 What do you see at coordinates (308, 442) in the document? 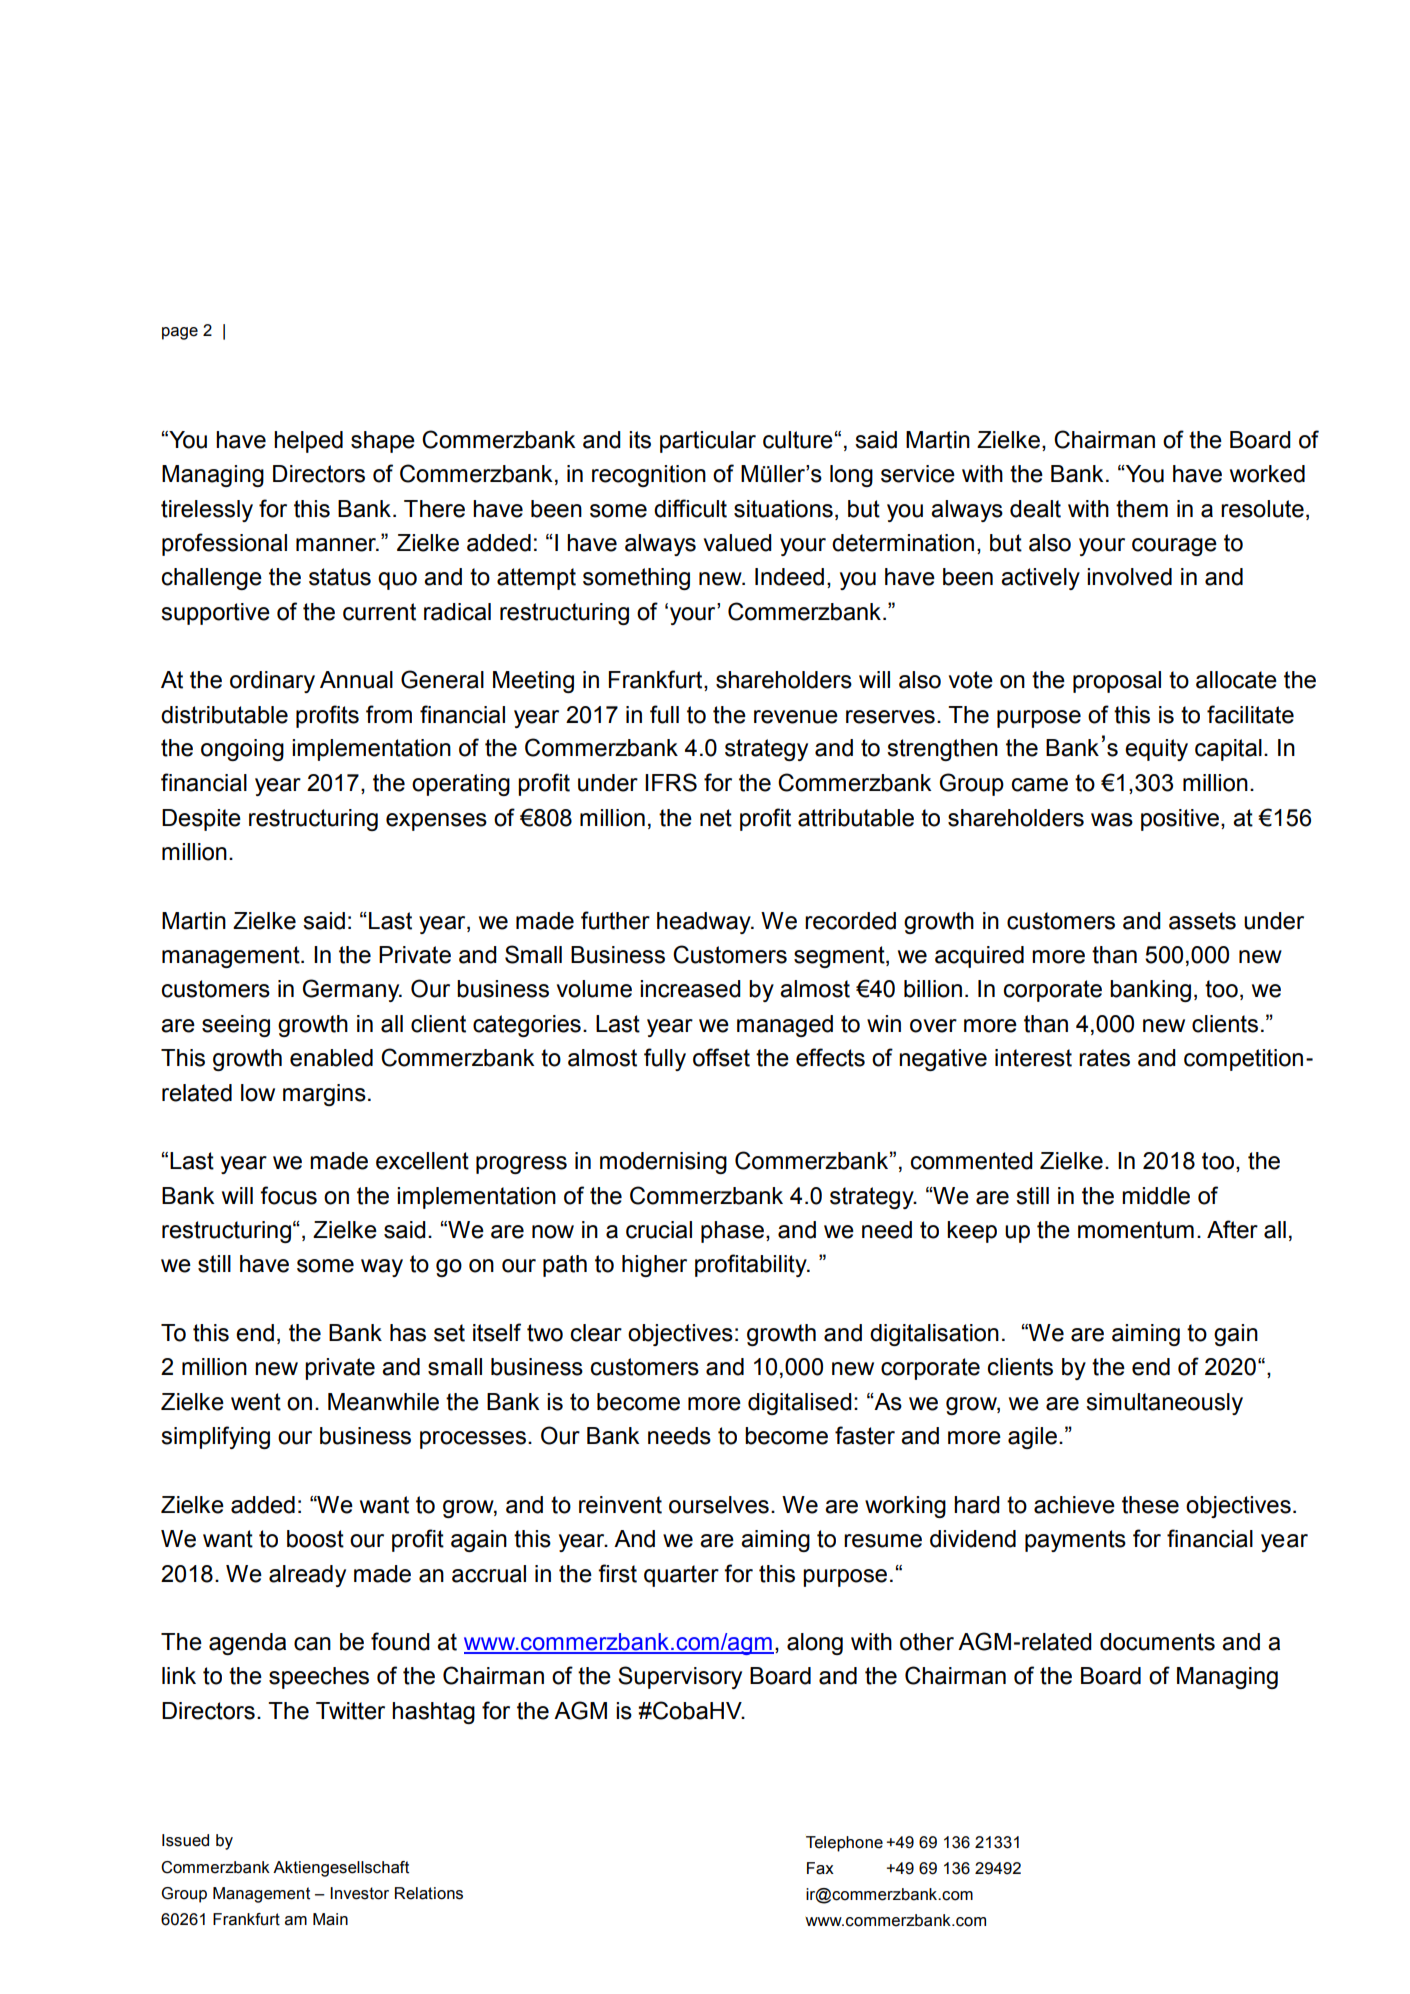
I see `helped` at bounding box center [308, 442].
